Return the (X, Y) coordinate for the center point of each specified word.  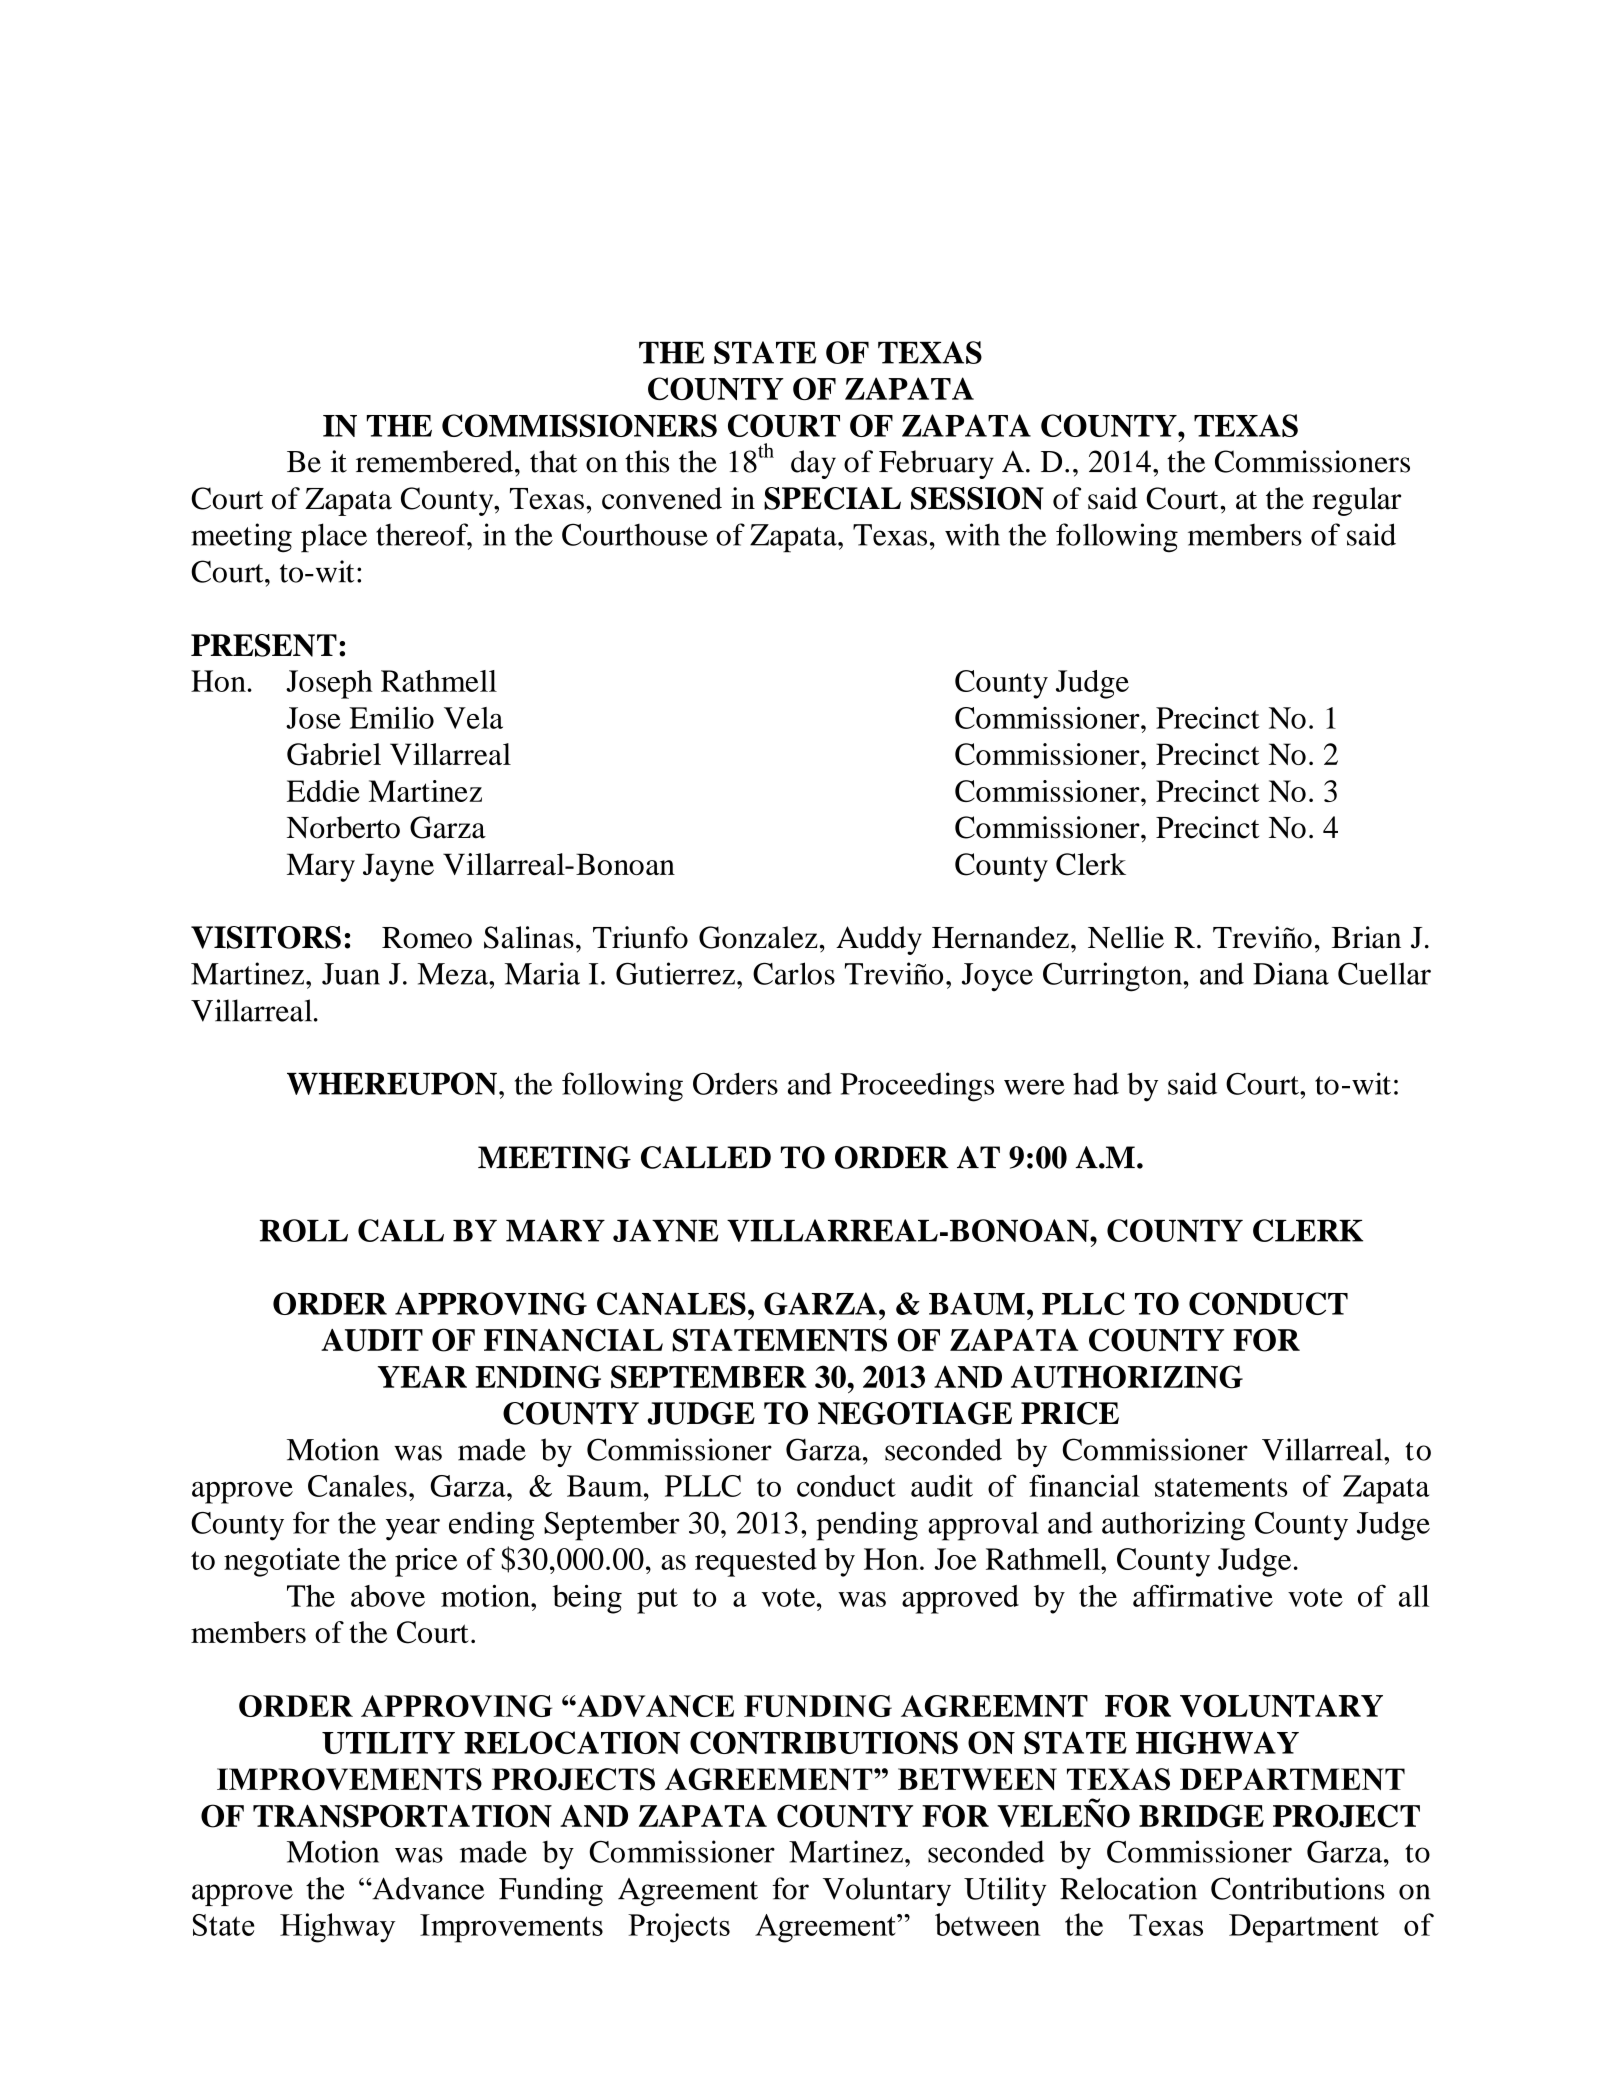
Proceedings (917, 1087)
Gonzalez (758, 937)
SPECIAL (832, 498)
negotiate (282, 1562)
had (1096, 1083)
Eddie (323, 791)
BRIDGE (1201, 1816)
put (657, 1601)
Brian (1366, 937)
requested (756, 1562)
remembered (434, 461)
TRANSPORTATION (402, 1816)
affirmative (1203, 1595)
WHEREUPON (392, 1083)
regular (1356, 501)
